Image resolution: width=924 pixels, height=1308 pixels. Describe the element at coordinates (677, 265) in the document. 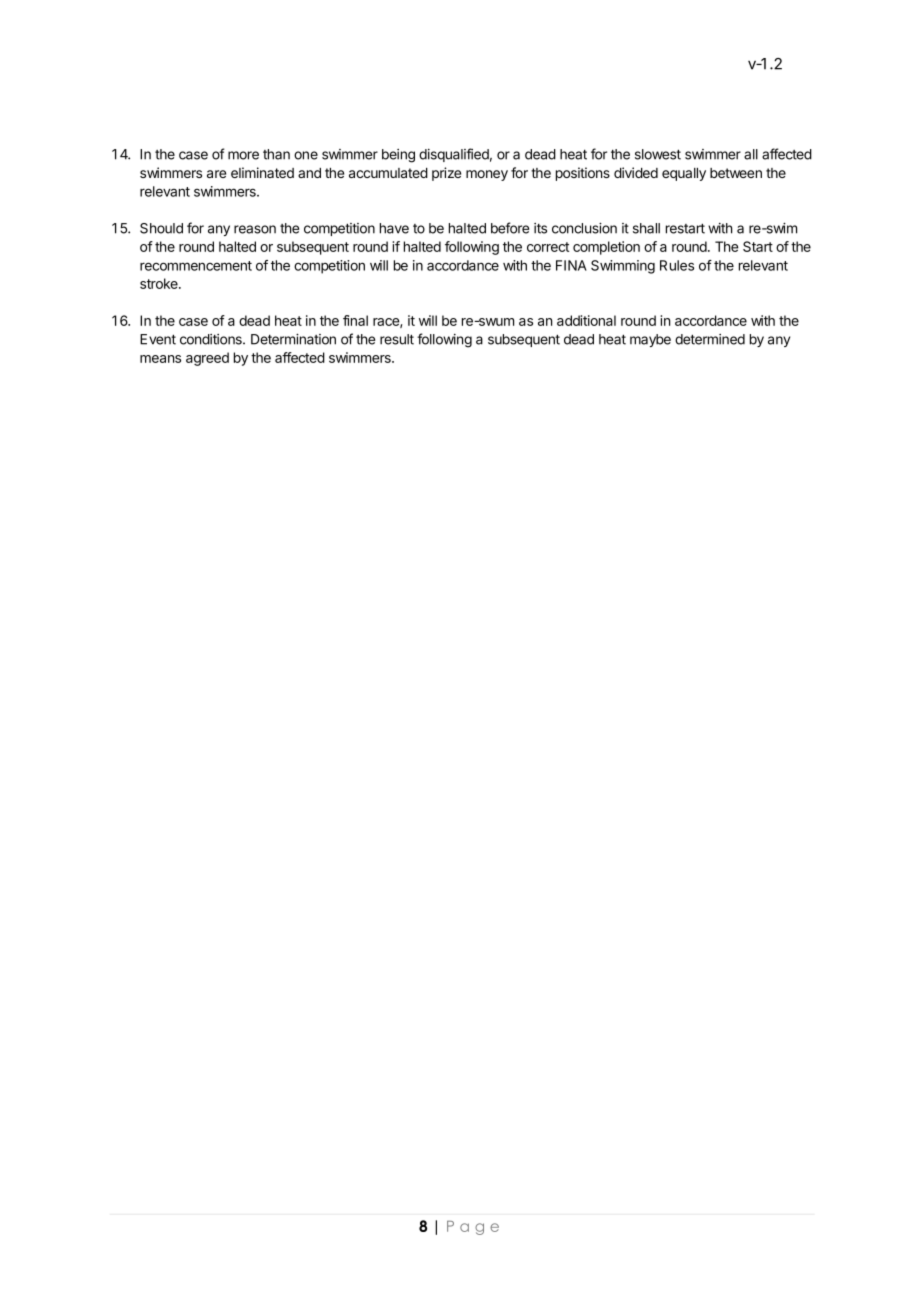

I see `Rules` at that location.
